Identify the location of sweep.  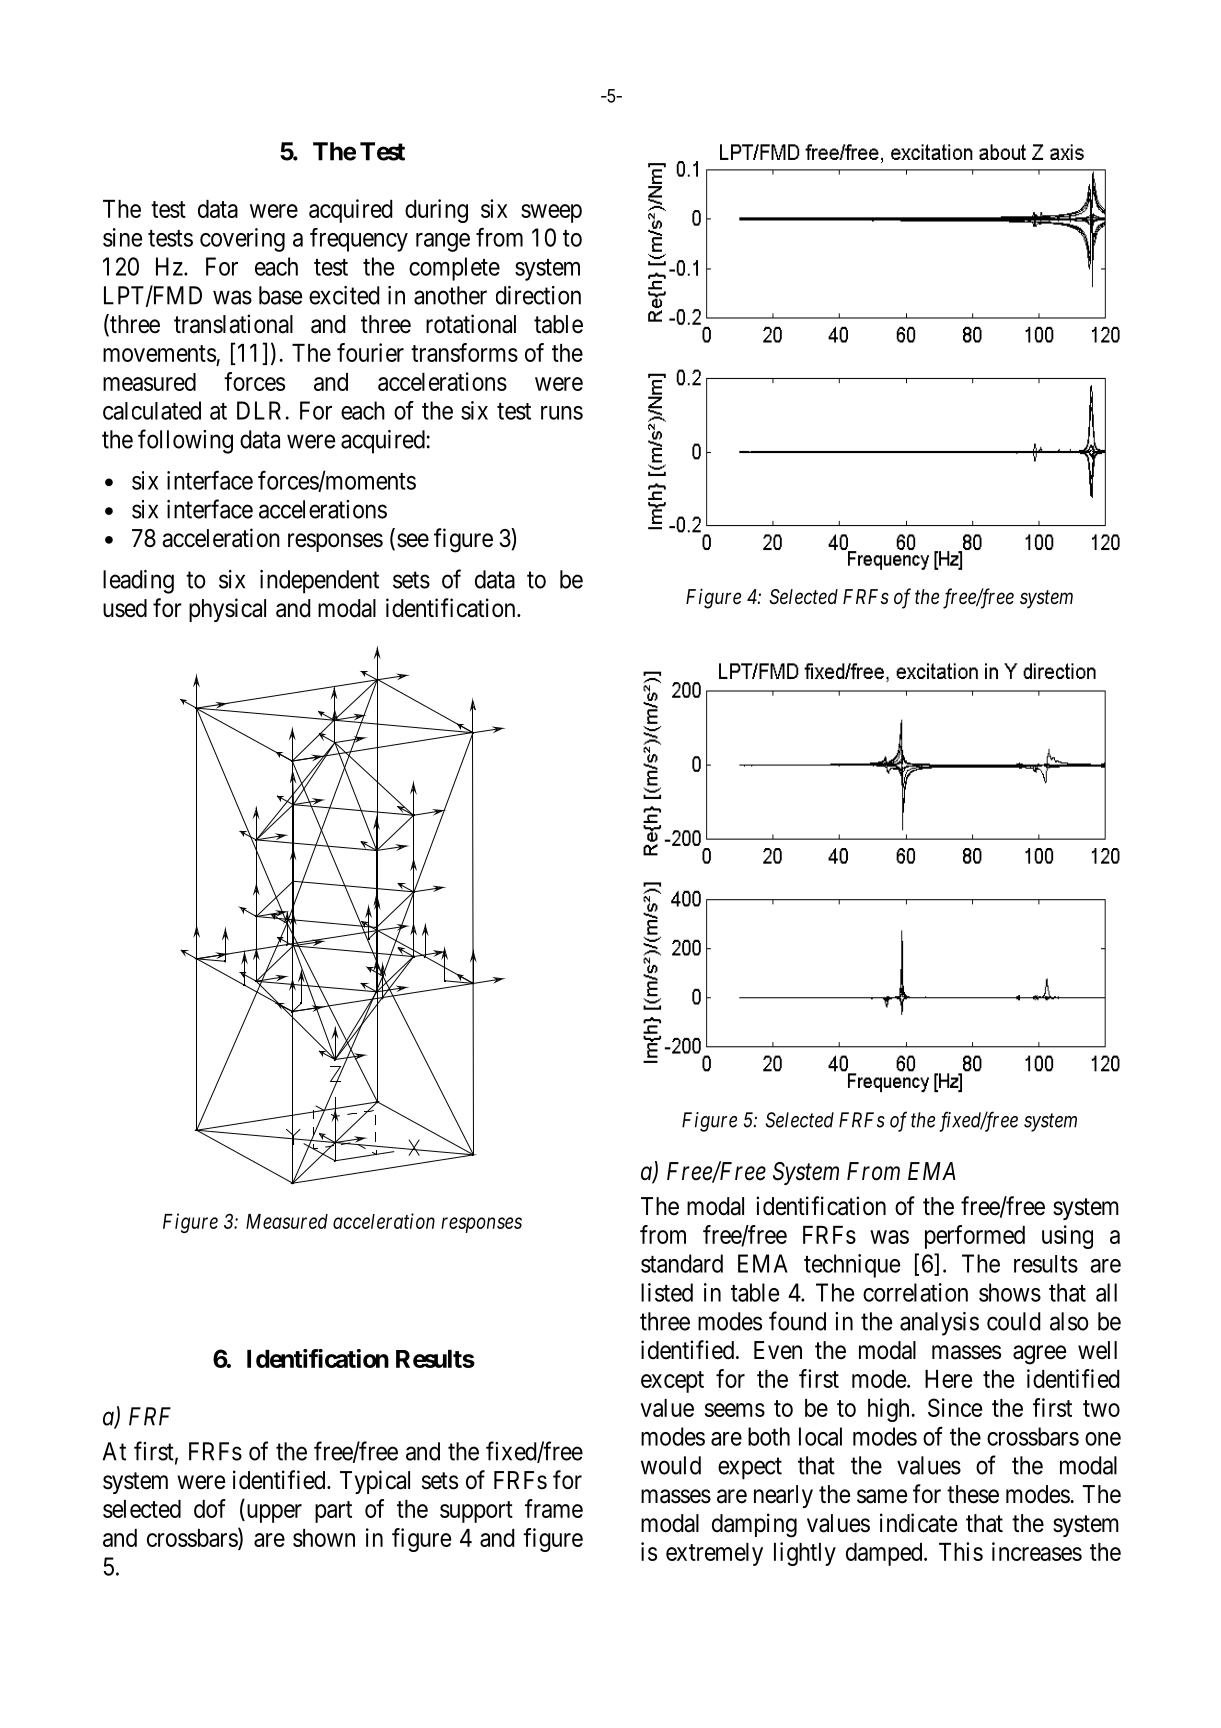
(551, 213).
